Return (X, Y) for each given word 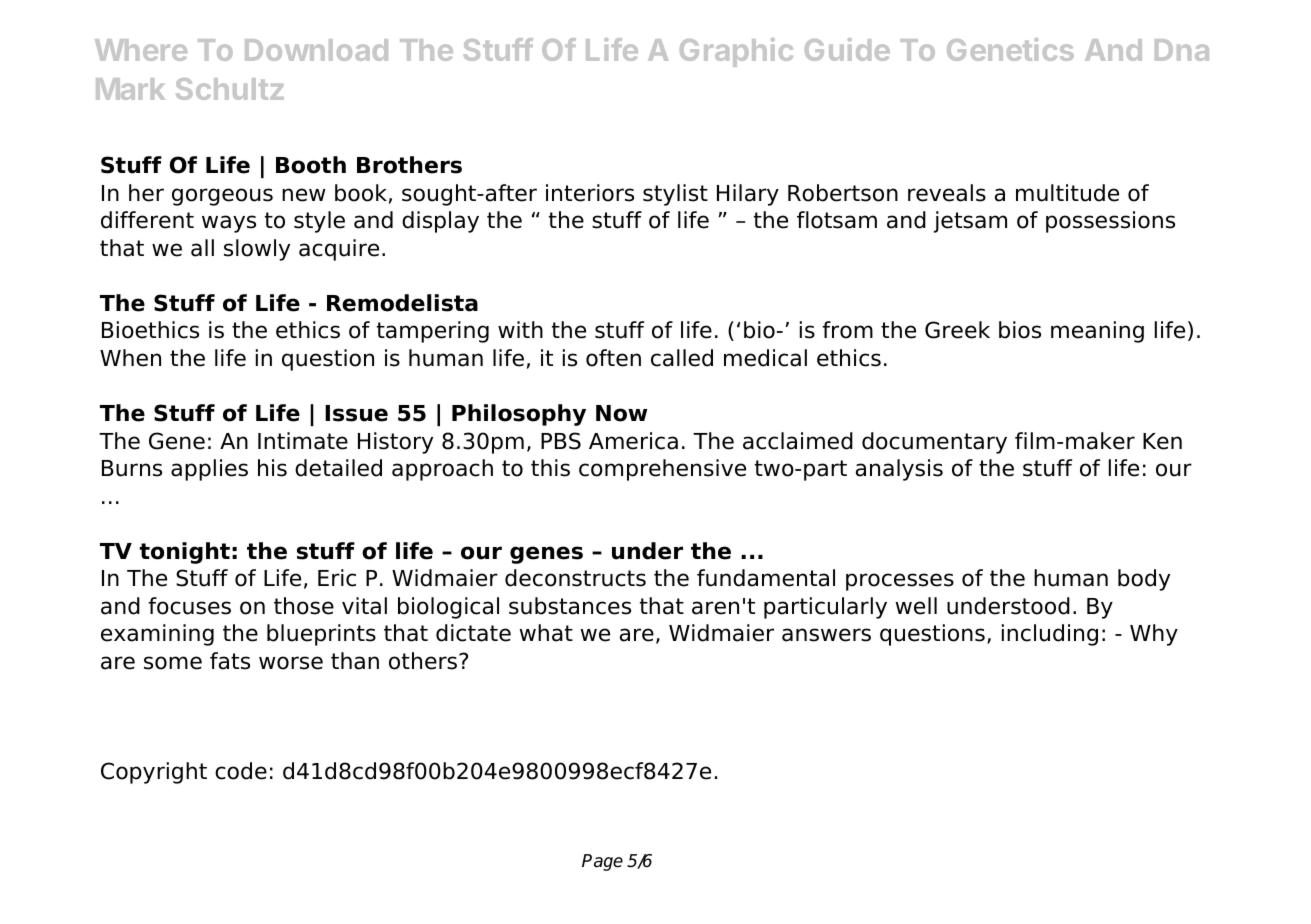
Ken (1162, 441)
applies (209, 470)
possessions (1110, 222)
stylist (675, 195)
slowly (257, 250)
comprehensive (662, 470)
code (241, 771)
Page (602, 862)
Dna (1182, 50)
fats (230, 661)
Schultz (230, 89)
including (1050, 635)
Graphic (736, 52)
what (546, 633)
